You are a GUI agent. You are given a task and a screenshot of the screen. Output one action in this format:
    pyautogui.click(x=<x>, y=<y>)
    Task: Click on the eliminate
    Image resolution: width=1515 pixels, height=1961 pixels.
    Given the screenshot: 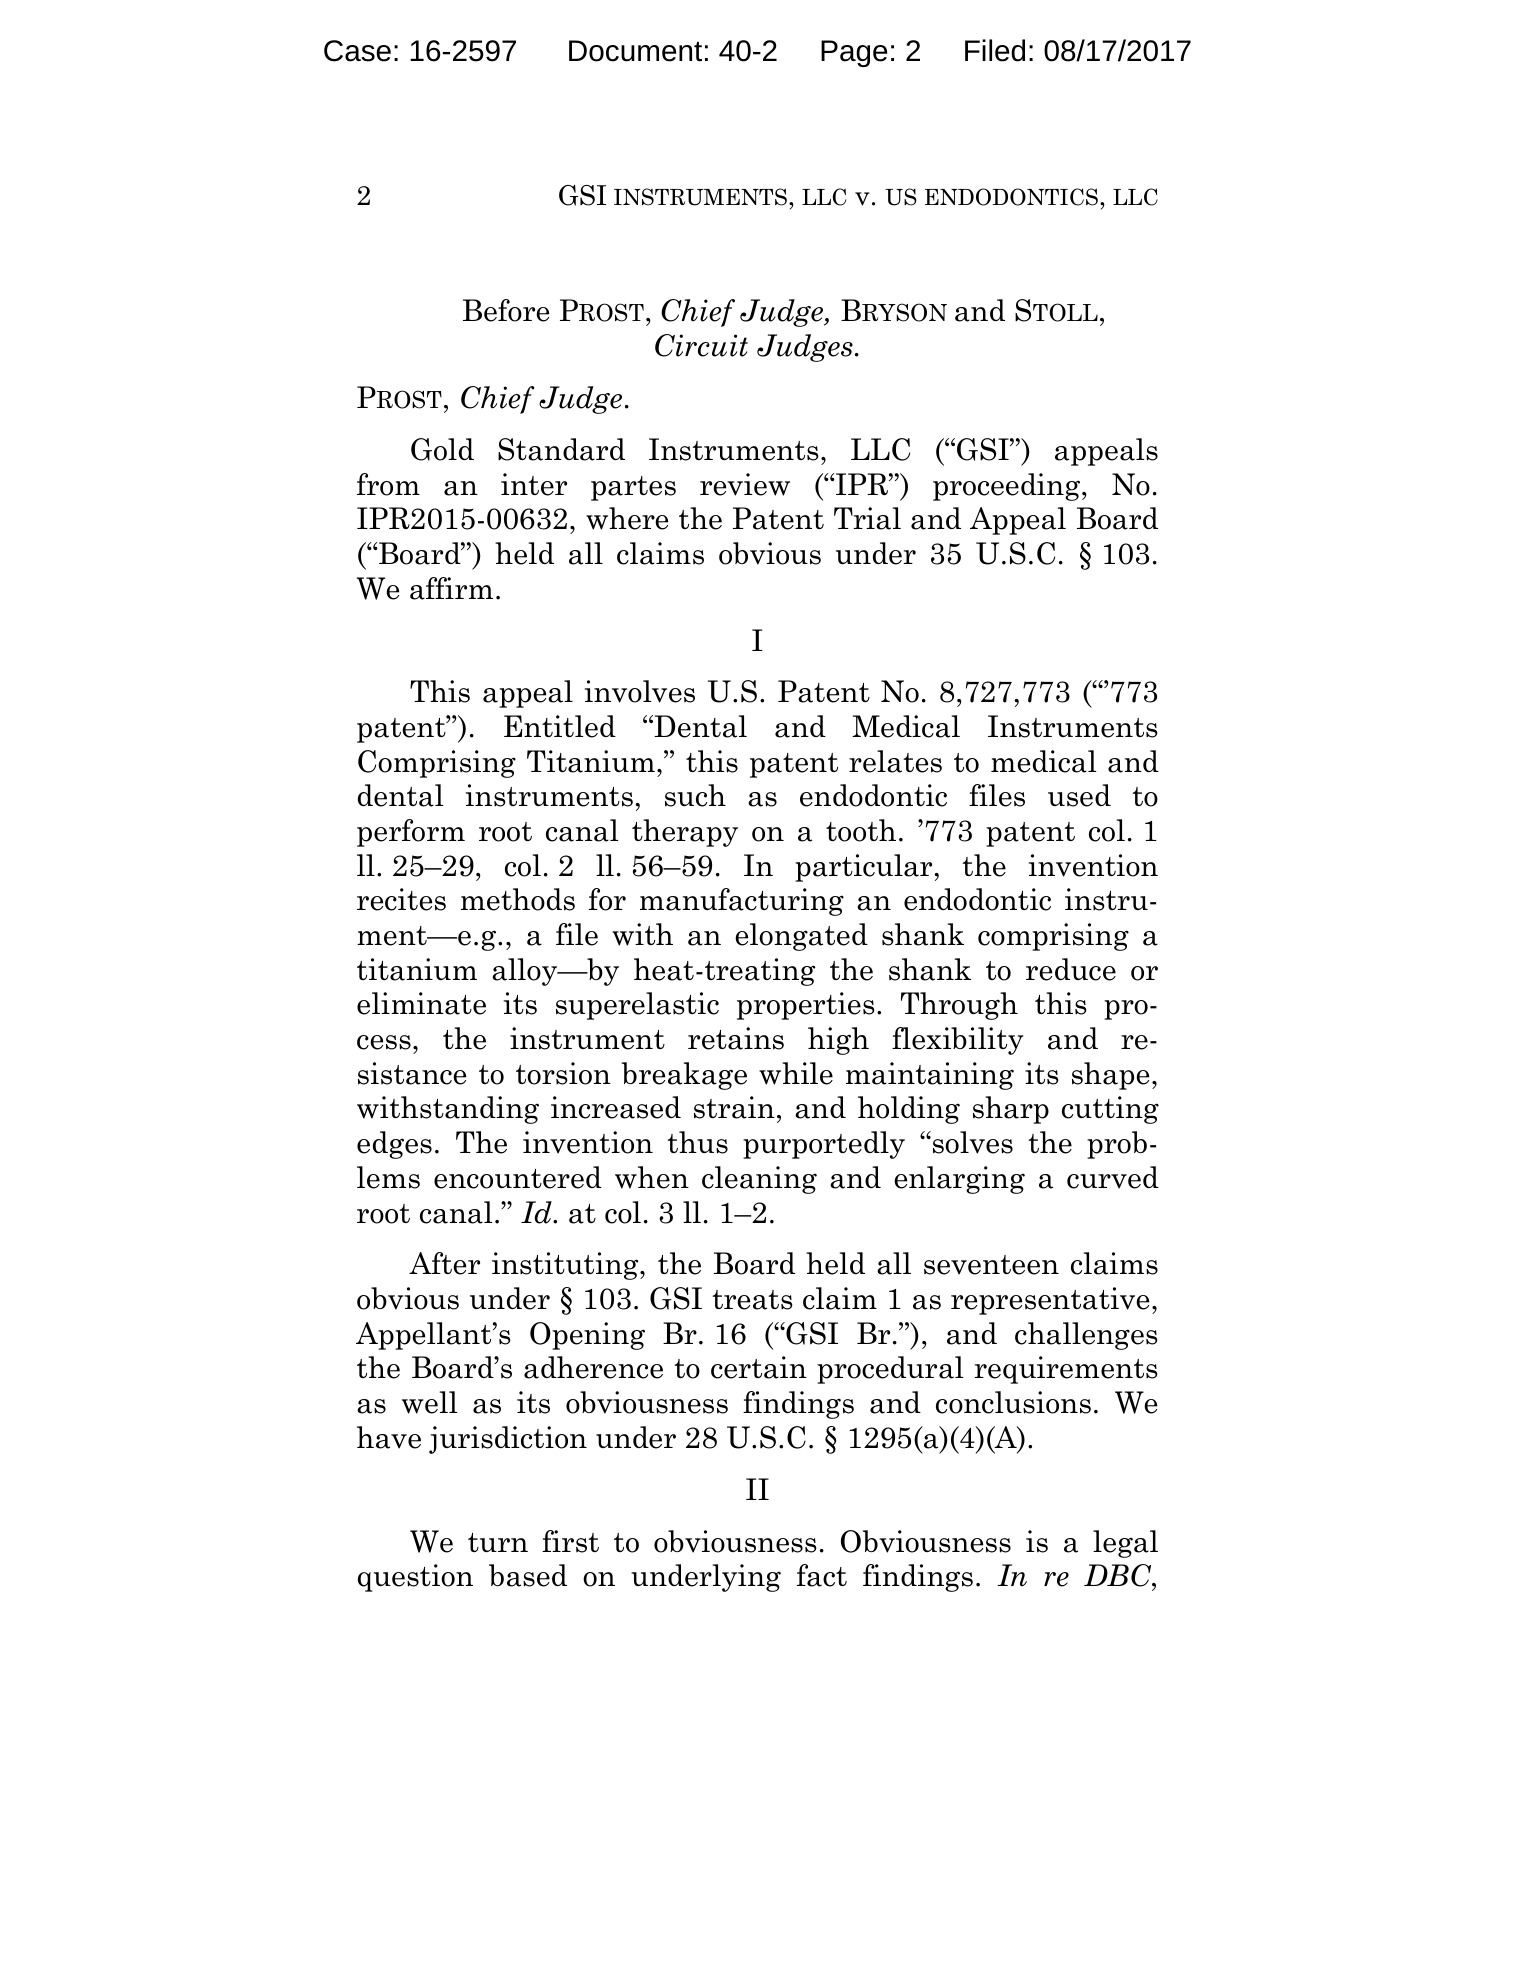 What is the action you would take?
    pyautogui.click(x=421, y=1003)
